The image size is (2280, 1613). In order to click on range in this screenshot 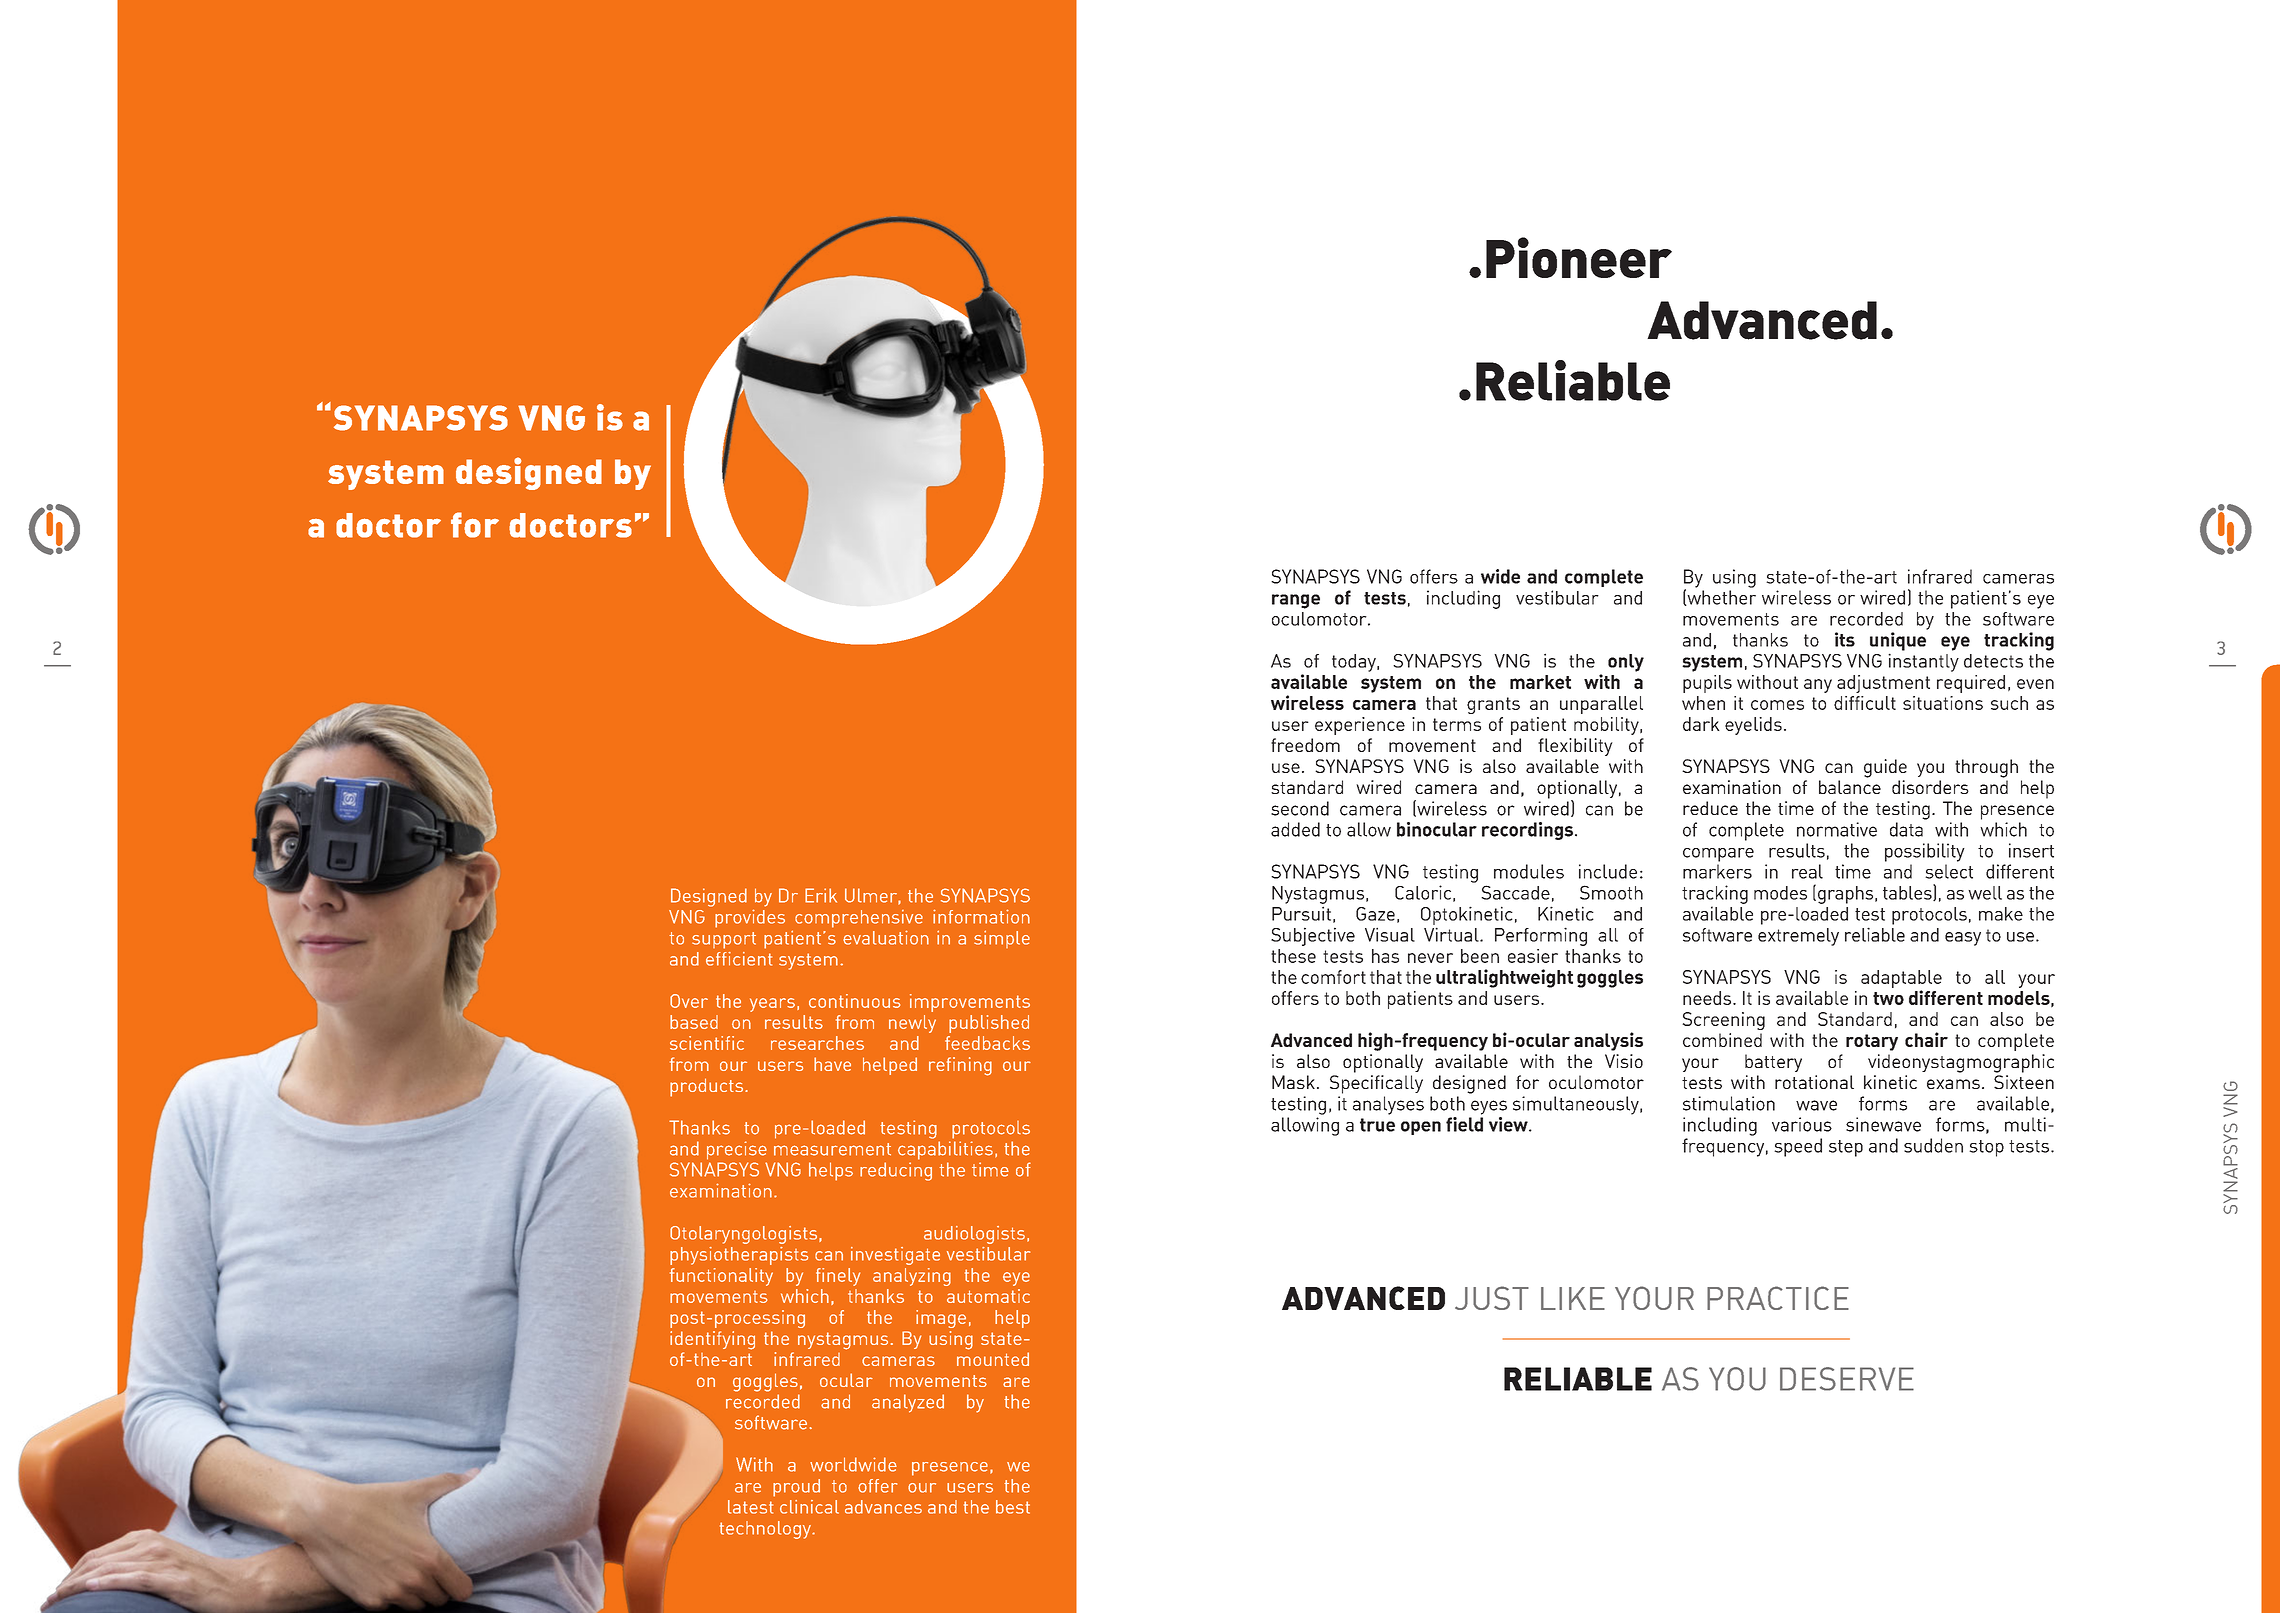, I will do `click(1296, 601)`.
